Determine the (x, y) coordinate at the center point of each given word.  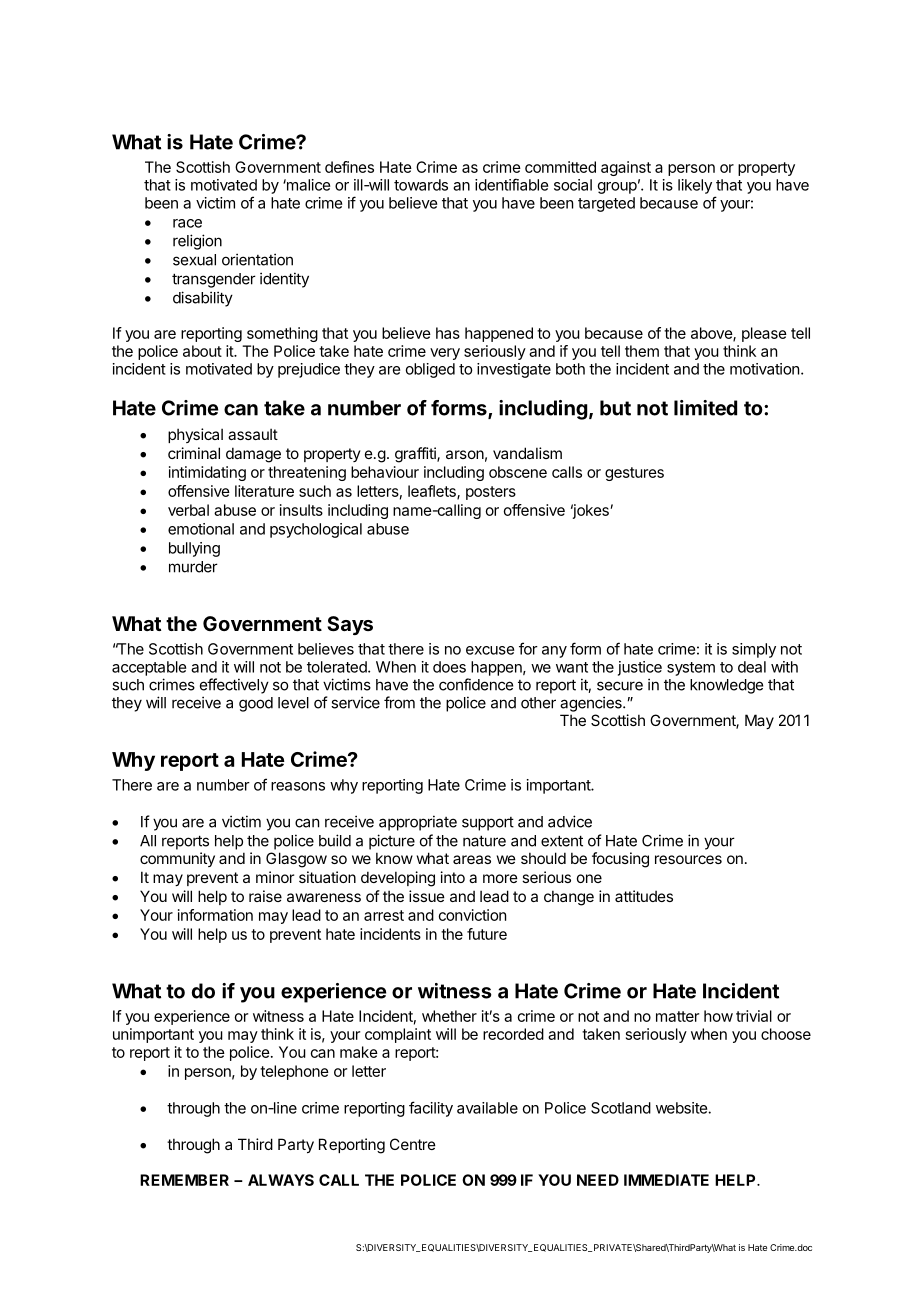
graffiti (416, 455)
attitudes (644, 896)
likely (695, 186)
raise (265, 896)
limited (705, 408)
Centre (413, 1144)
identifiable (511, 184)
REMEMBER (184, 1180)
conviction (472, 915)
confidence (476, 684)
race (187, 223)
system (691, 669)
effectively (234, 686)
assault (253, 434)
